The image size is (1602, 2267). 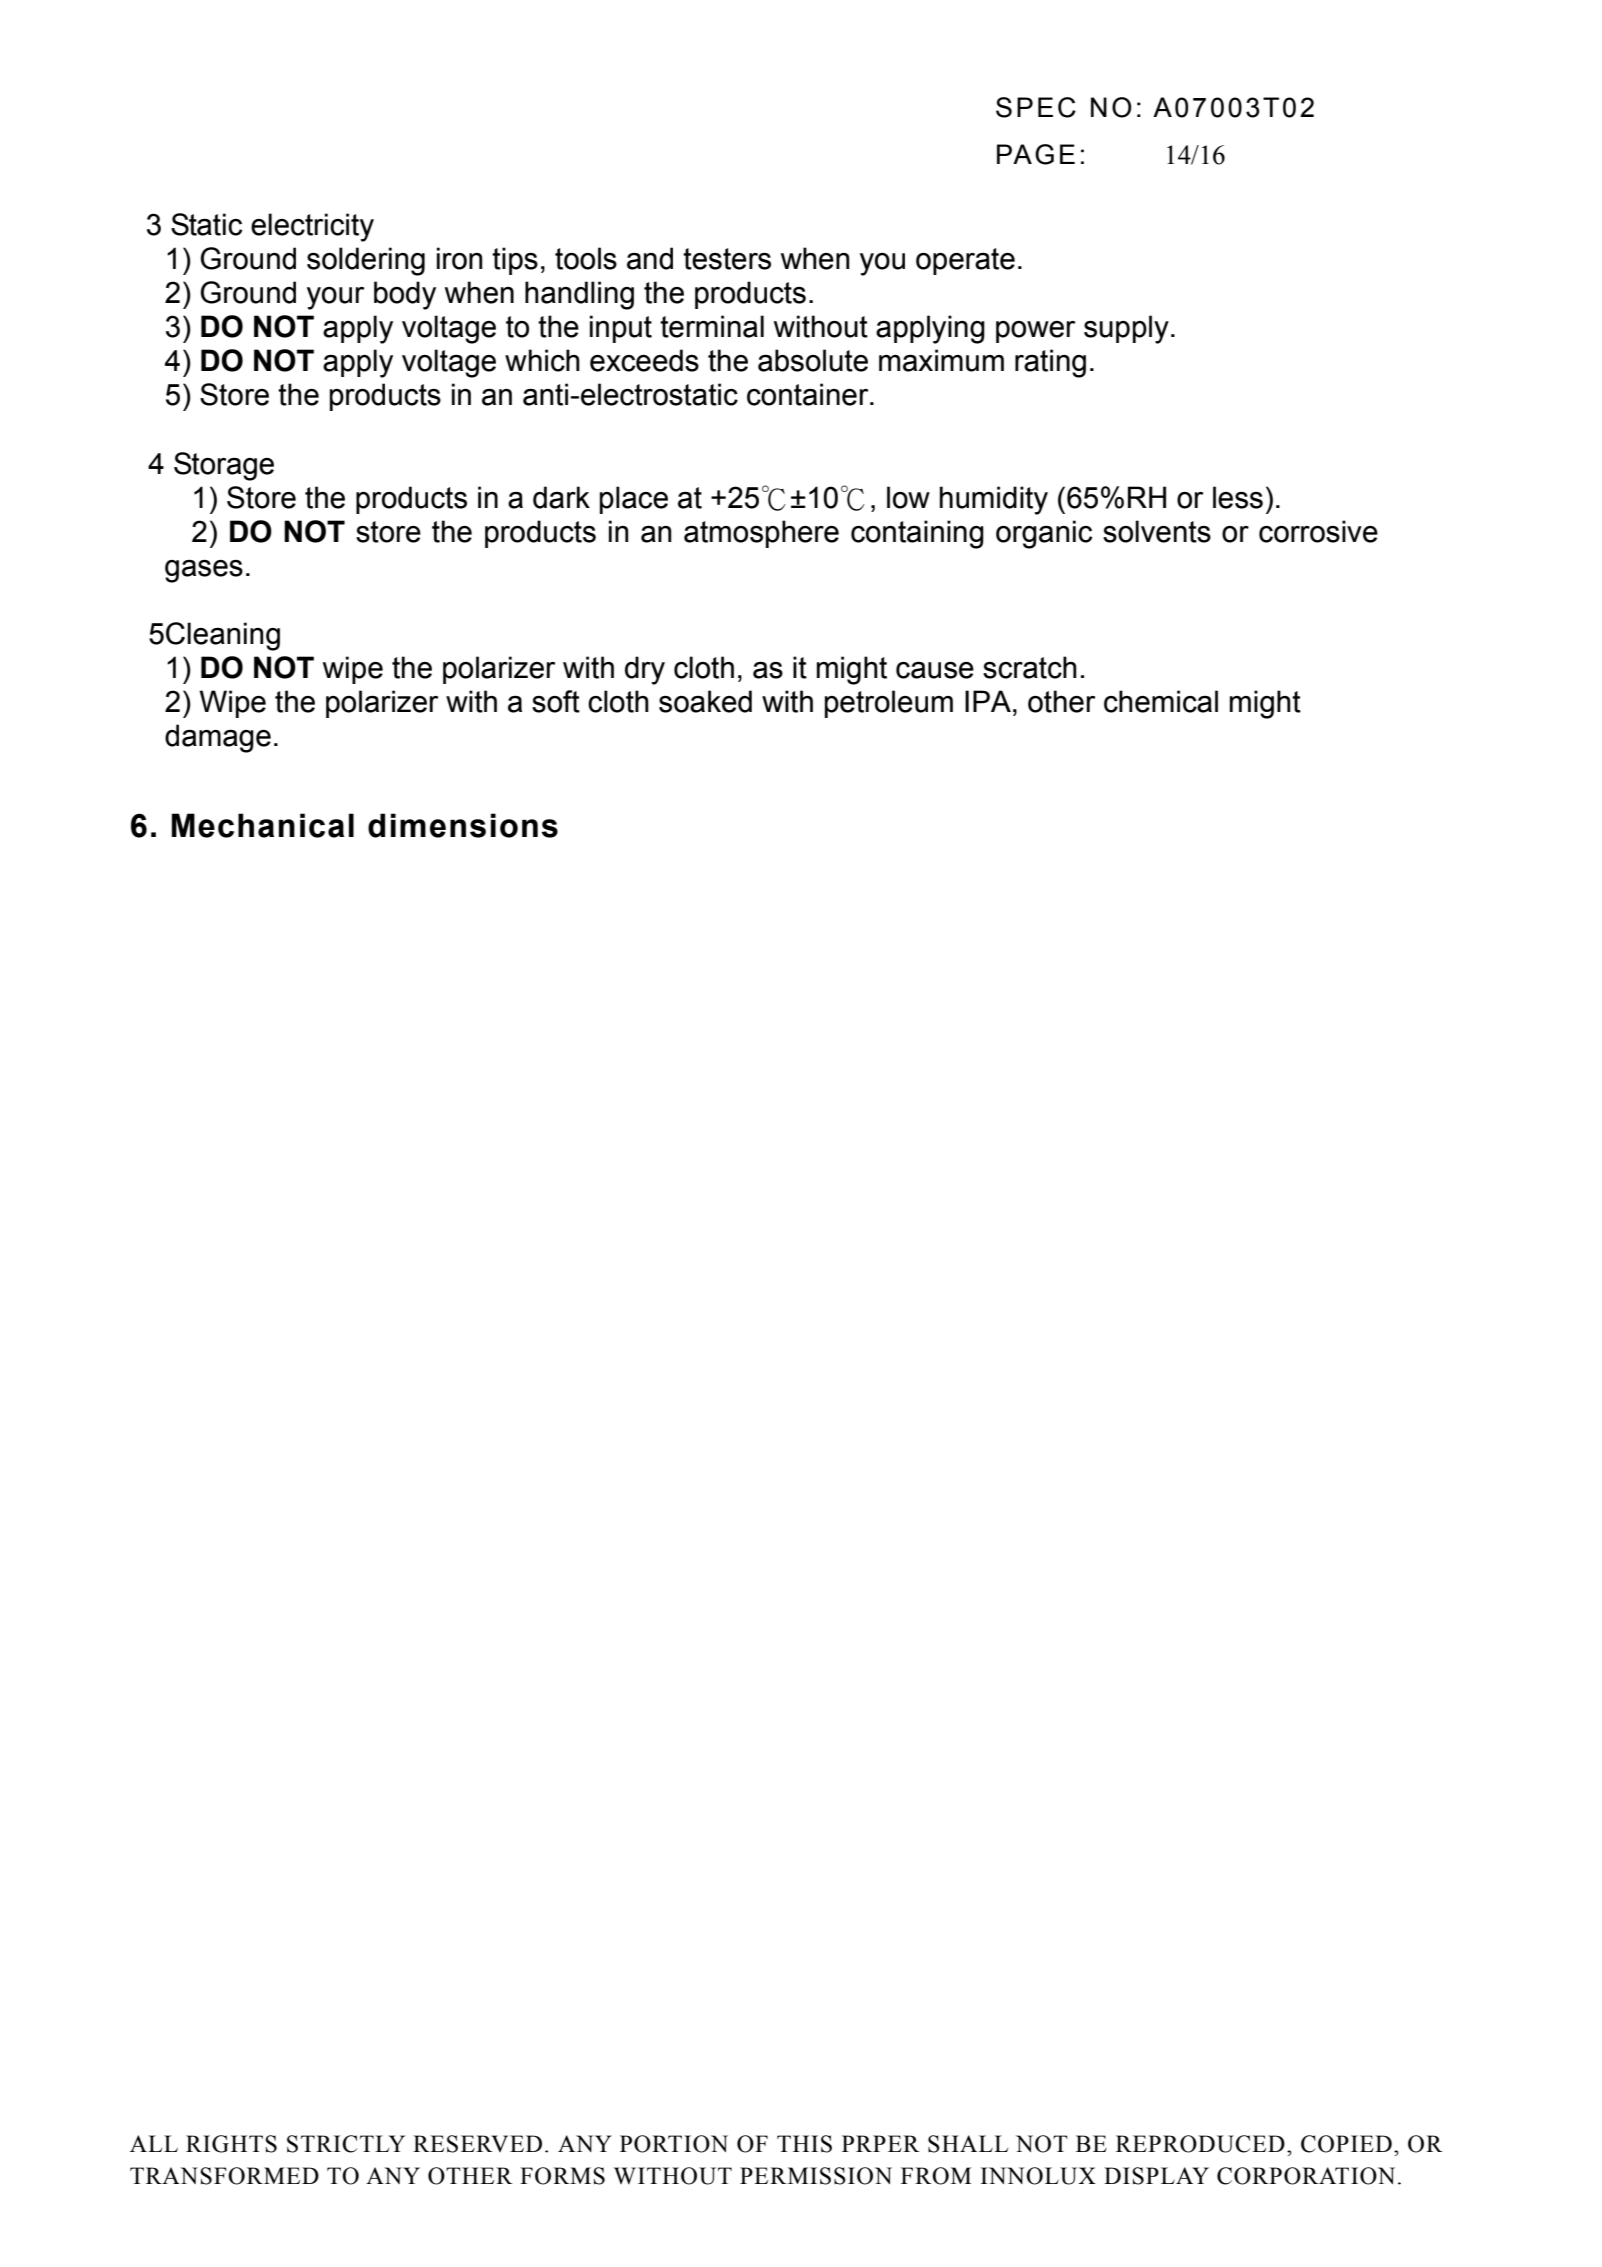 I want to click on electricity, so click(x=312, y=227).
